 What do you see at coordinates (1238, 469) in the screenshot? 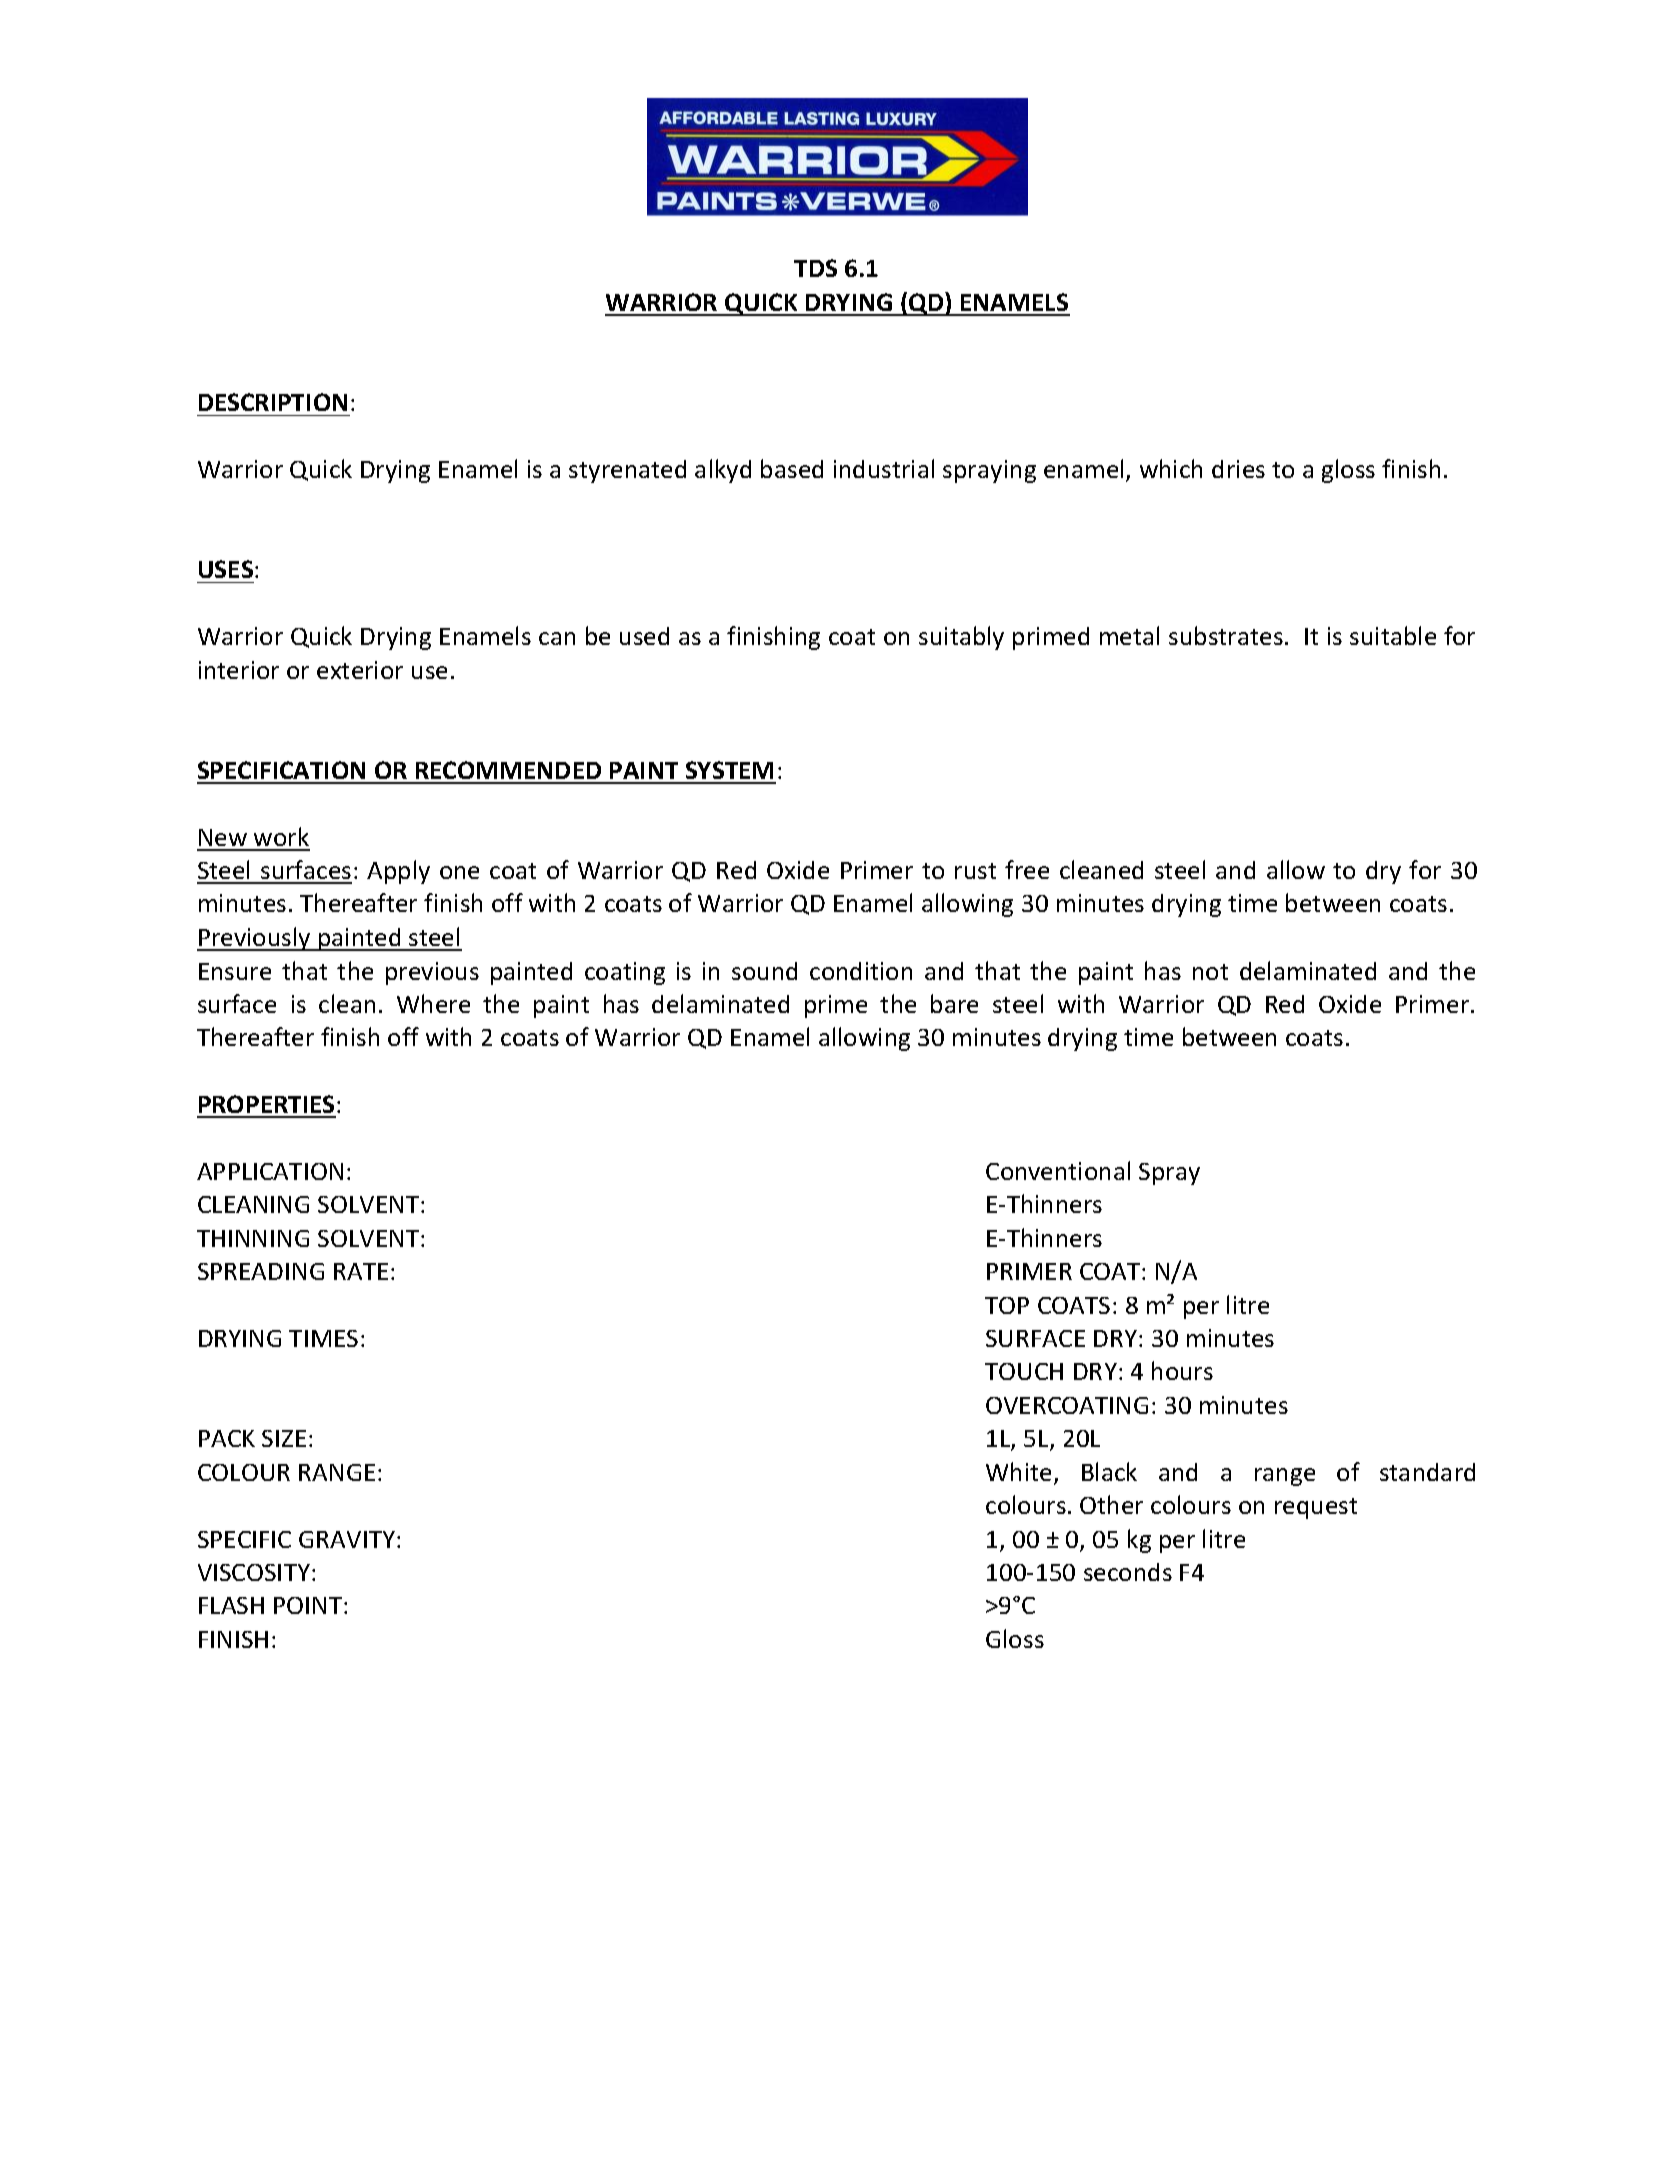
I see `dries` at bounding box center [1238, 469].
